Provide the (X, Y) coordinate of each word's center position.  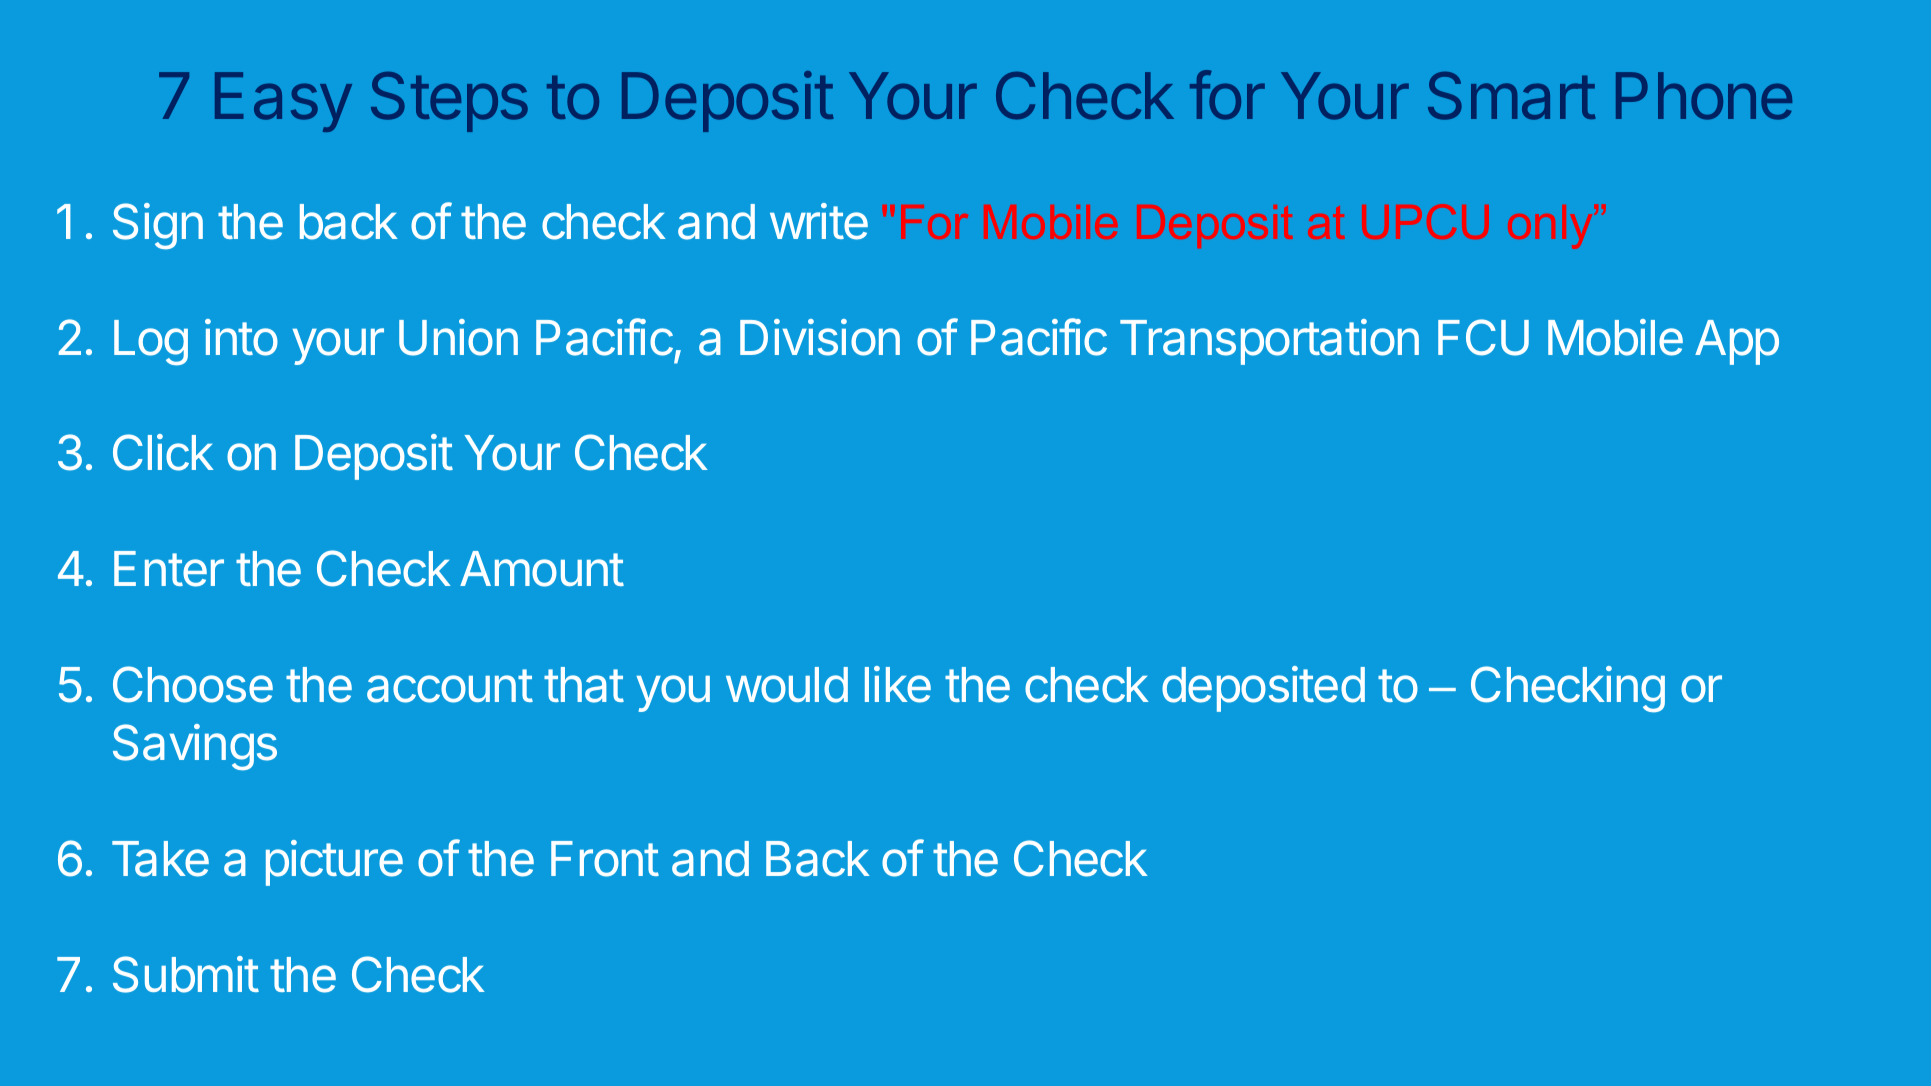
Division (820, 337)
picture (334, 863)
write (819, 221)
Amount (542, 569)
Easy (283, 102)
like (898, 684)
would (787, 685)
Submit (186, 974)
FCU (1483, 337)
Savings (195, 747)
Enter (169, 569)
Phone (1704, 96)
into (241, 337)
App (1737, 342)
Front (605, 859)
